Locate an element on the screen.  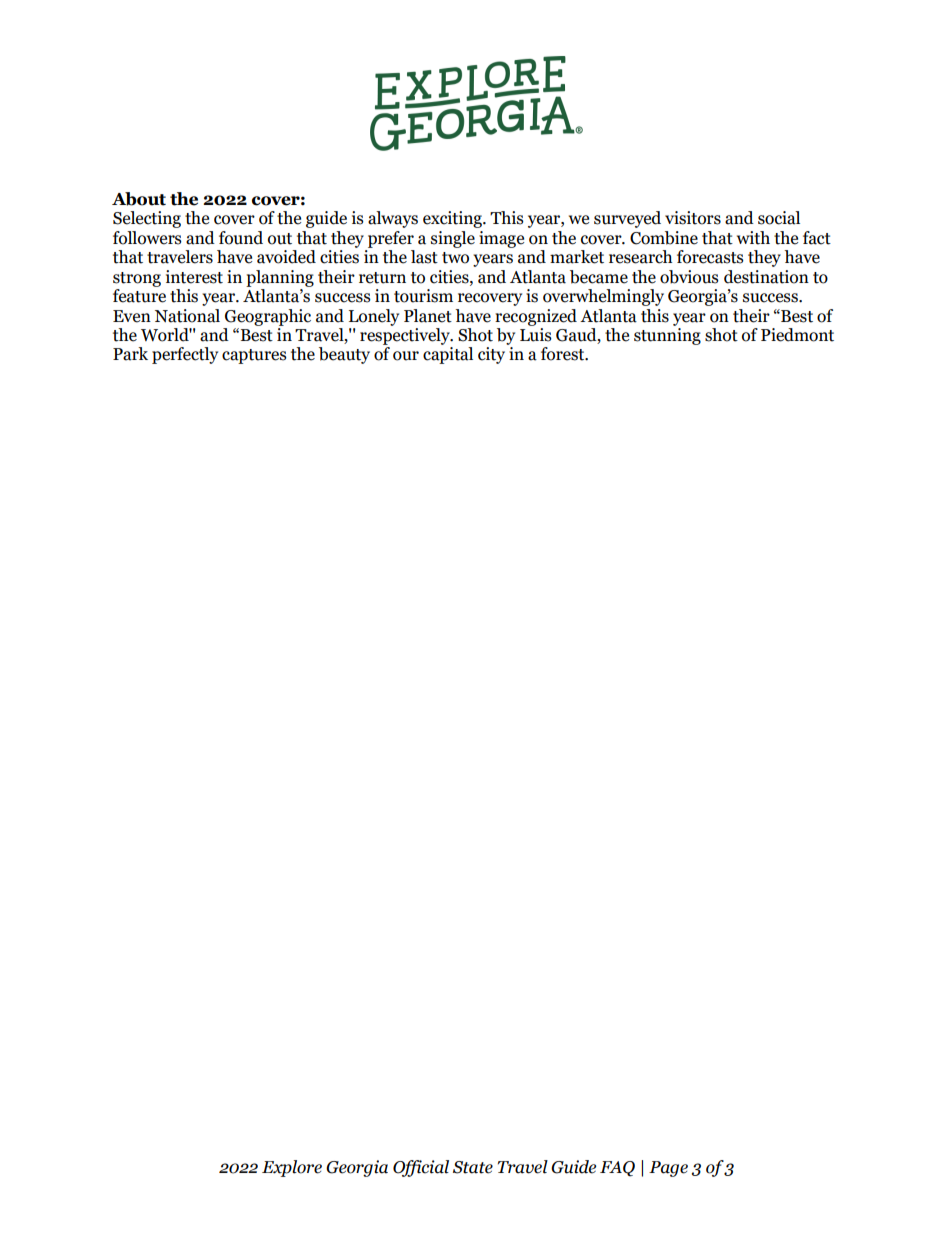
captures is located at coordinates (254, 356).
